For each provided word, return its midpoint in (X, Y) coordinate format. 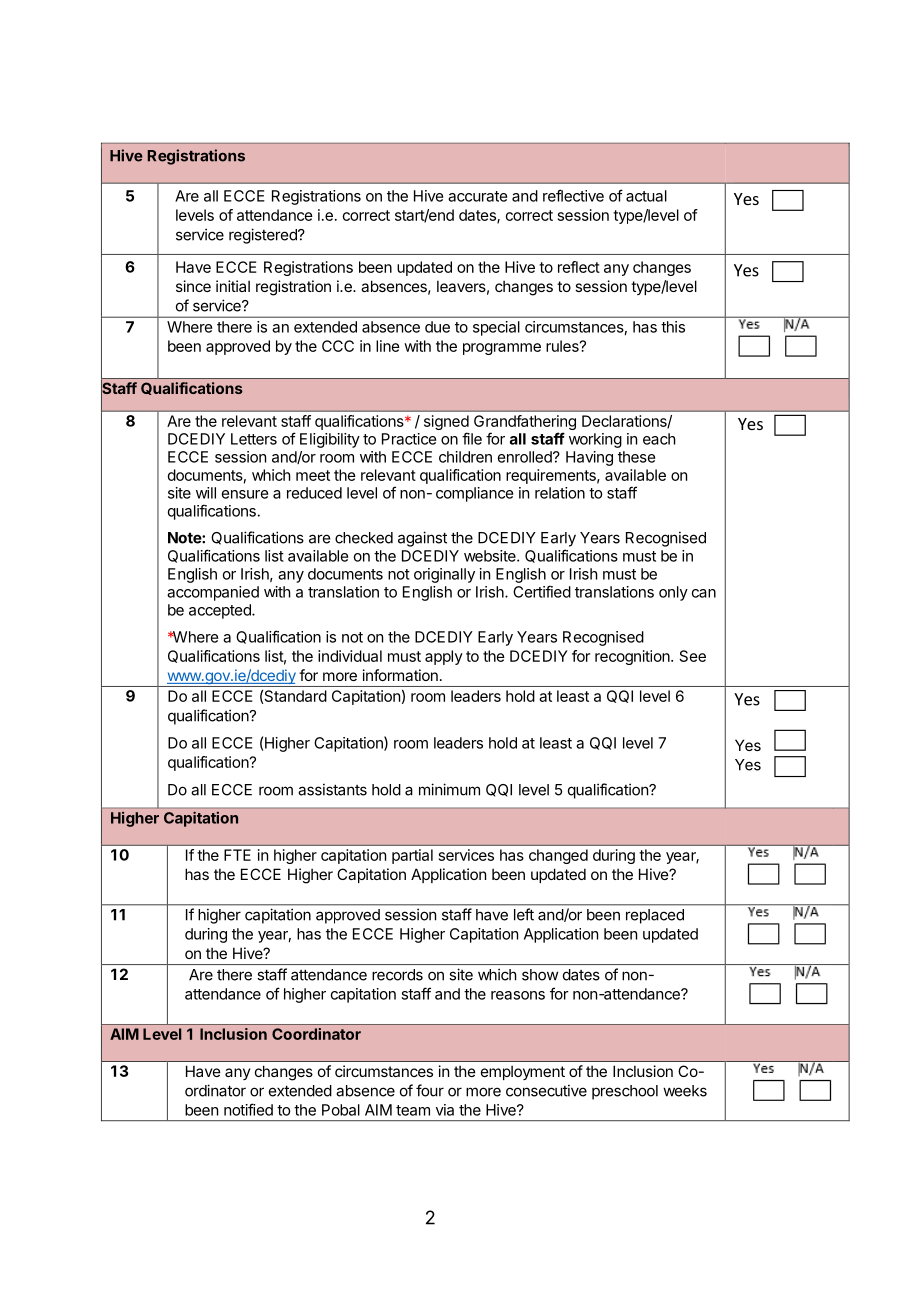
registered (264, 236)
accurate (477, 196)
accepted (221, 611)
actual (646, 196)
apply (444, 657)
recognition (633, 657)
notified (248, 1109)
